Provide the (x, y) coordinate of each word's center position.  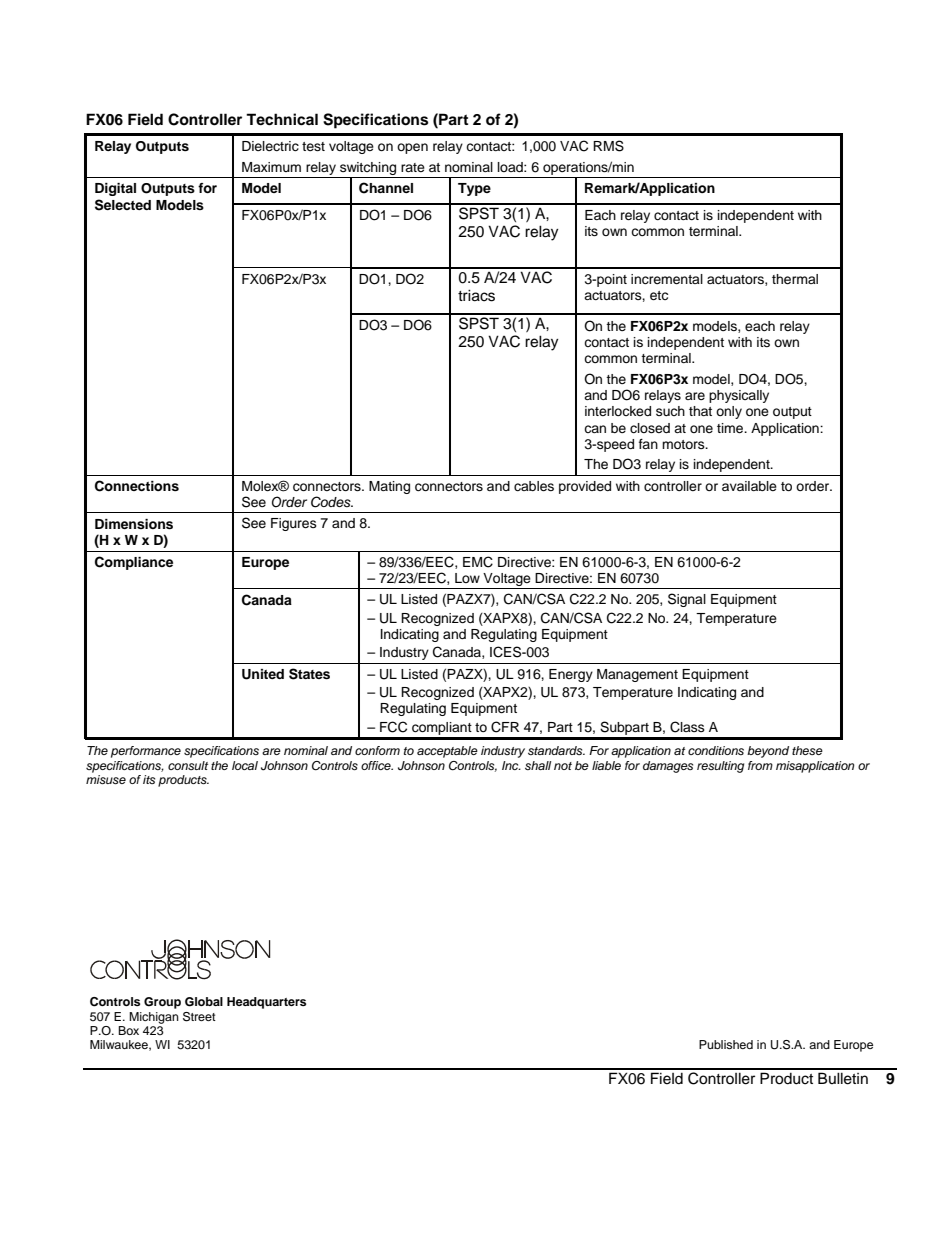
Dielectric (270, 146)
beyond (768, 752)
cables (534, 486)
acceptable (447, 752)
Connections (137, 486)
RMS (608, 146)
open (412, 148)
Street (199, 1017)
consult (188, 765)
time (731, 428)
